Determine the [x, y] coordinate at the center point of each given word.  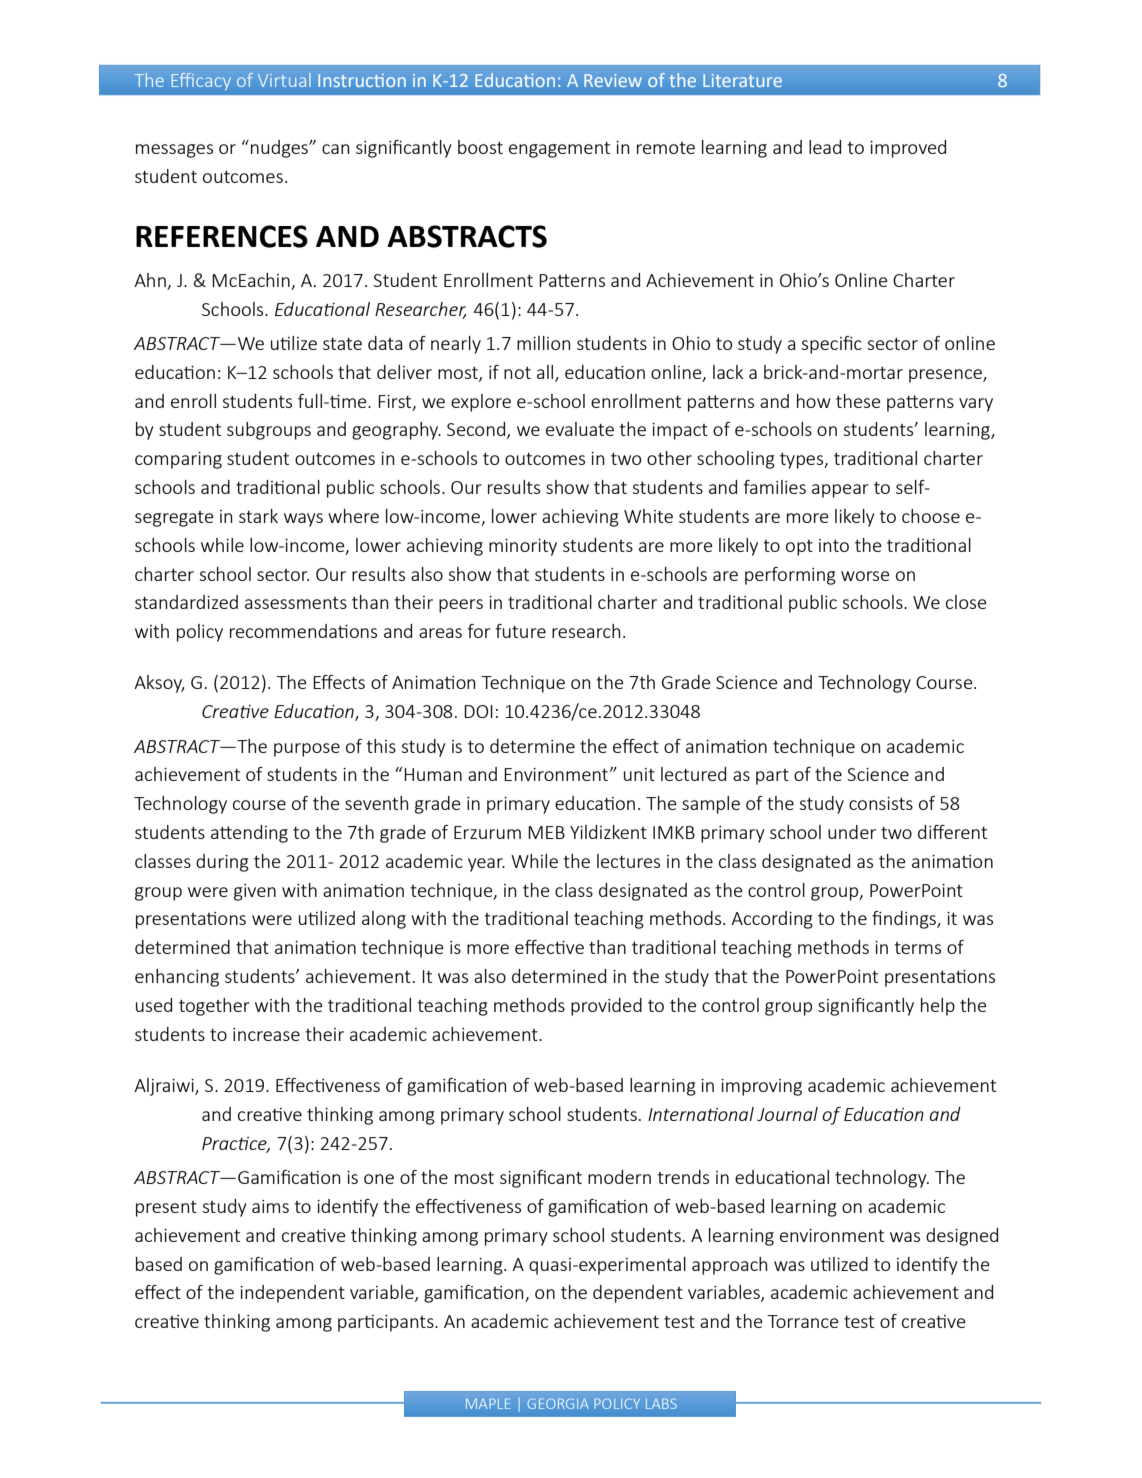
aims [270, 1206]
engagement [559, 150]
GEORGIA [558, 1403]
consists [881, 803]
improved [908, 149]
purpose [307, 750]
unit [639, 774]
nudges [280, 149]
